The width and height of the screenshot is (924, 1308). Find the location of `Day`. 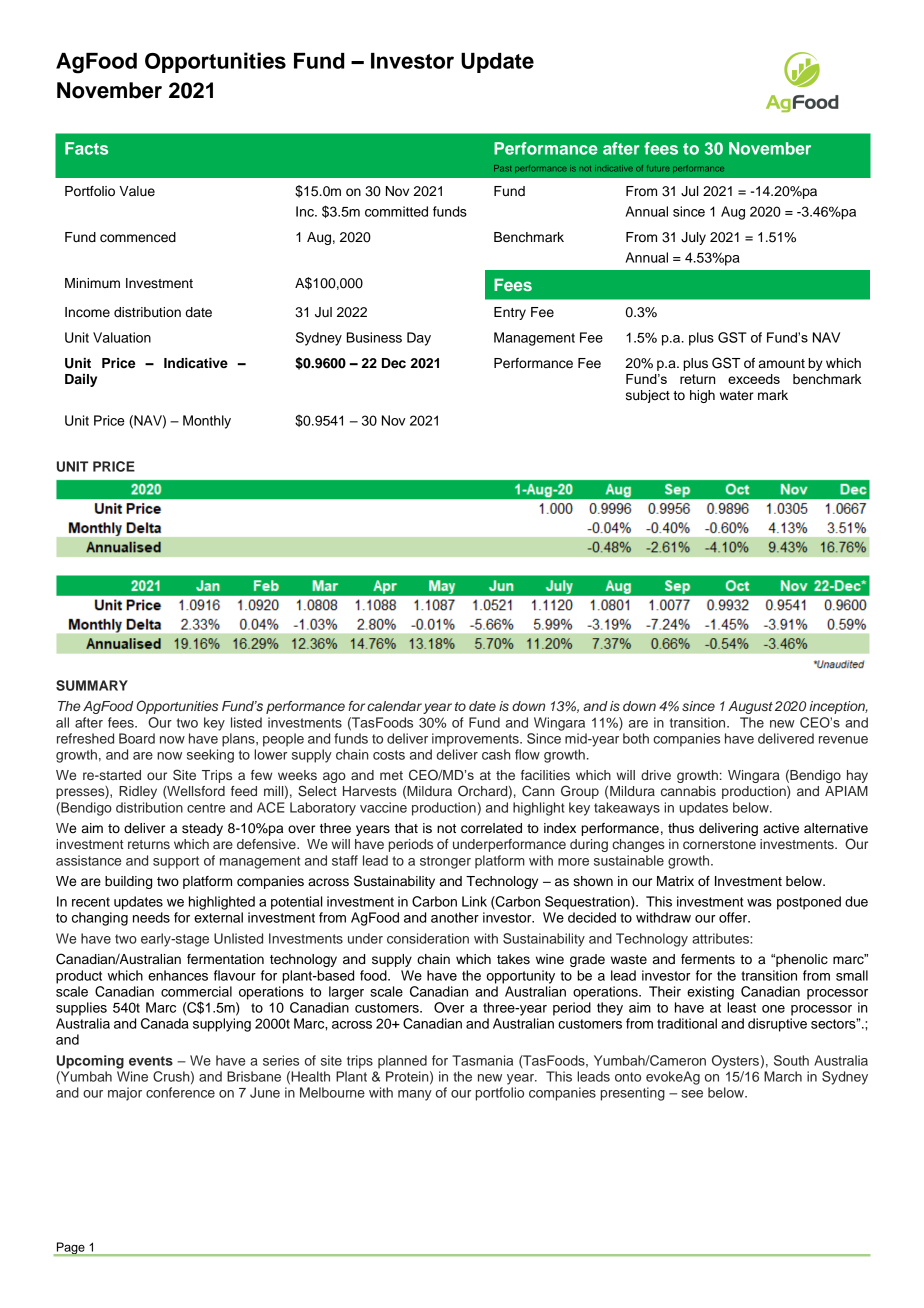

Day is located at coordinates (419, 339).
